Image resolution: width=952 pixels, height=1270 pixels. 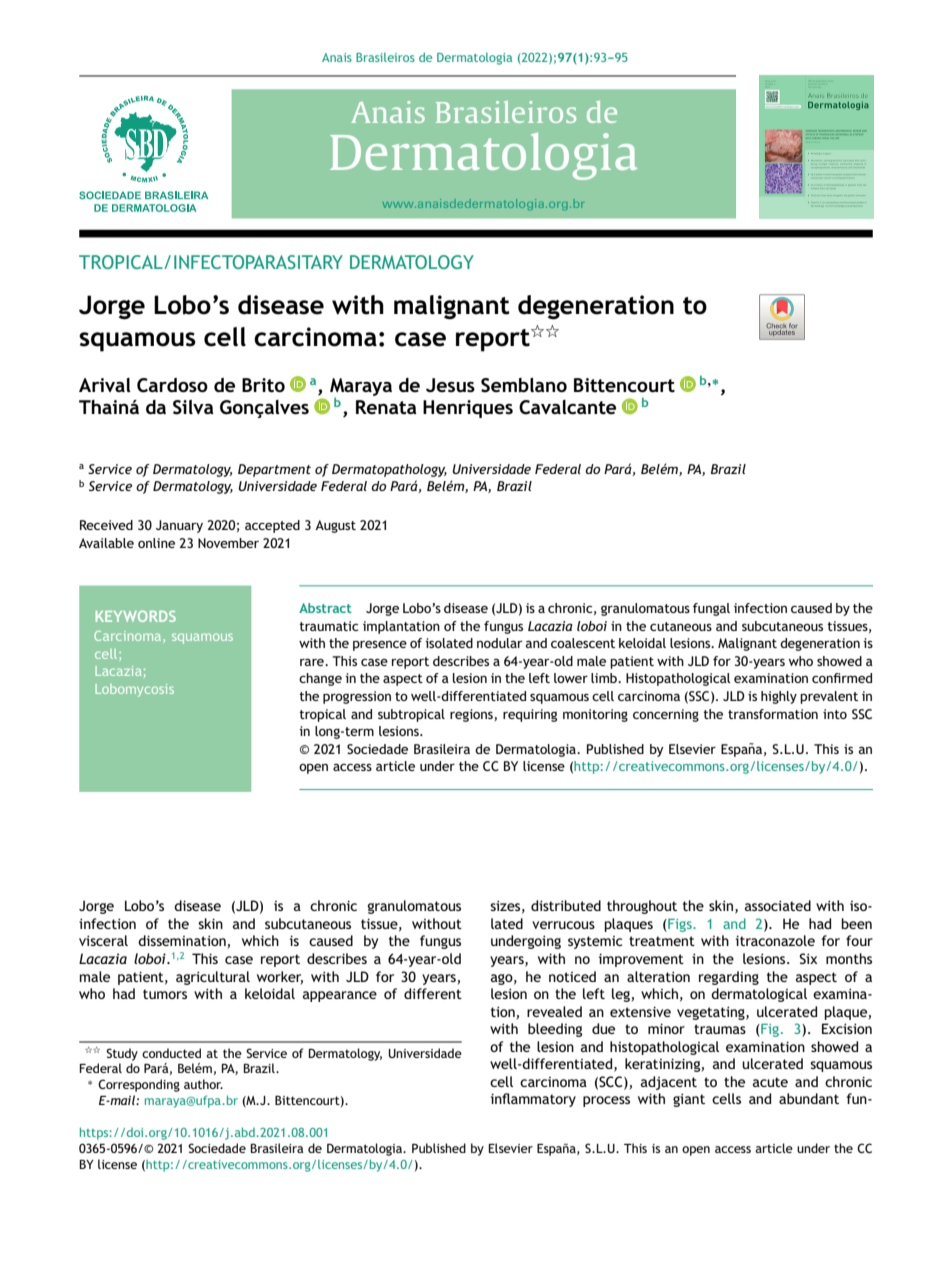 I want to click on author, so click(x=203, y=1084).
